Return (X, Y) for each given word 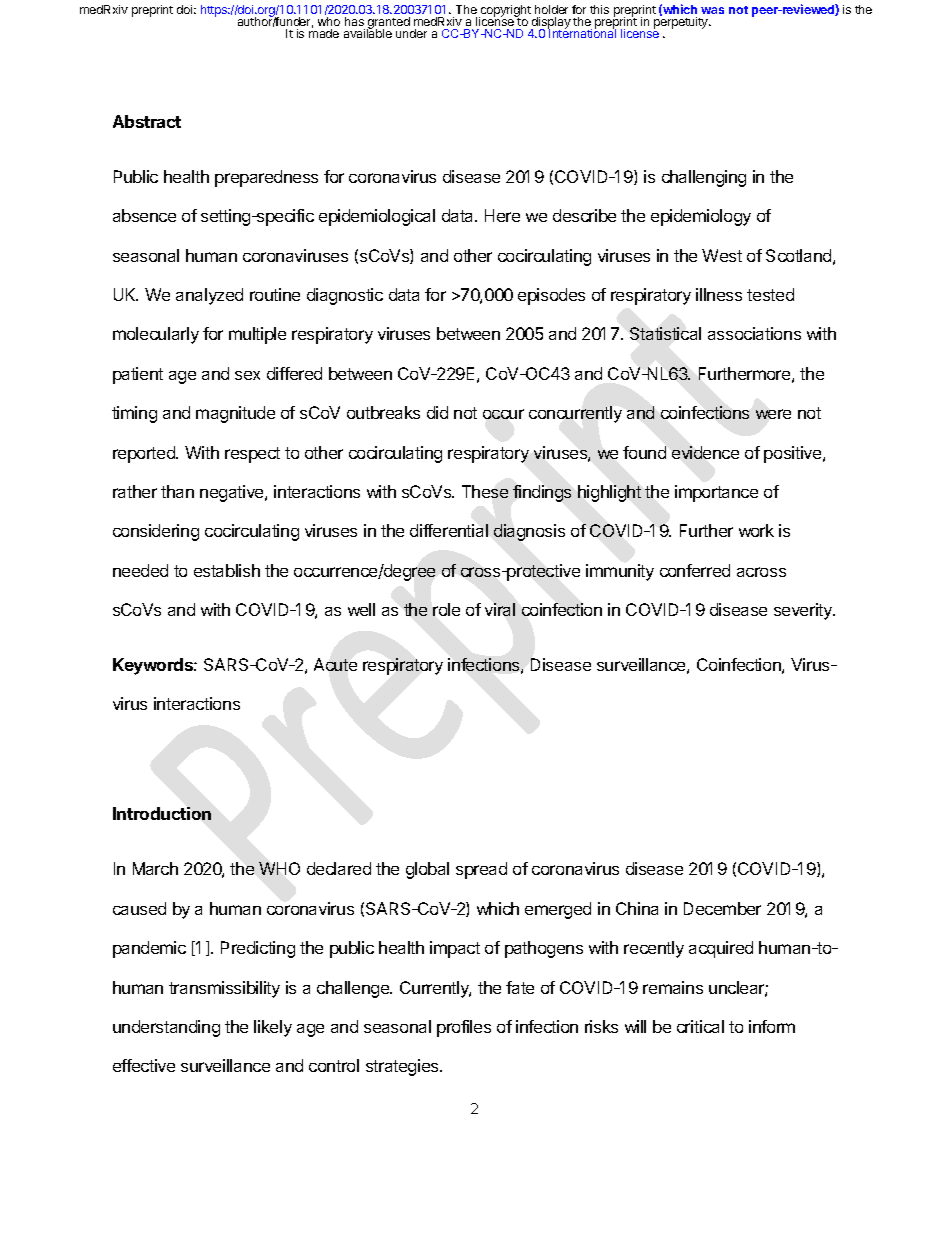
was (712, 10)
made (324, 33)
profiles (464, 1028)
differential (449, 530)
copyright (505, 12)
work (756, 530)
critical (700, 1026)
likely (273, 1028)
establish (227, 570)
